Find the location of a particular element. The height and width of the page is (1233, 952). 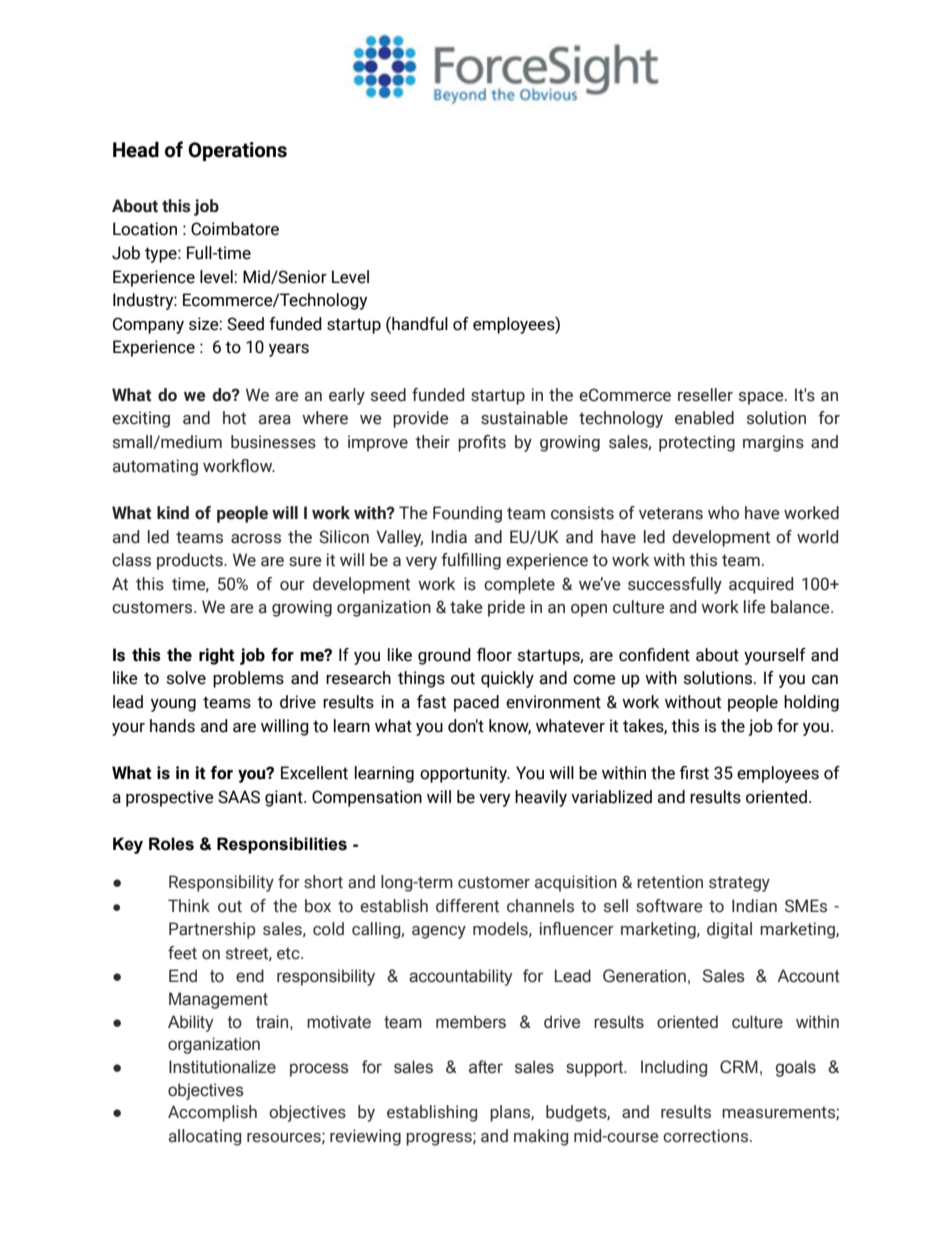

Operations is located at coordinates (237, 151).
